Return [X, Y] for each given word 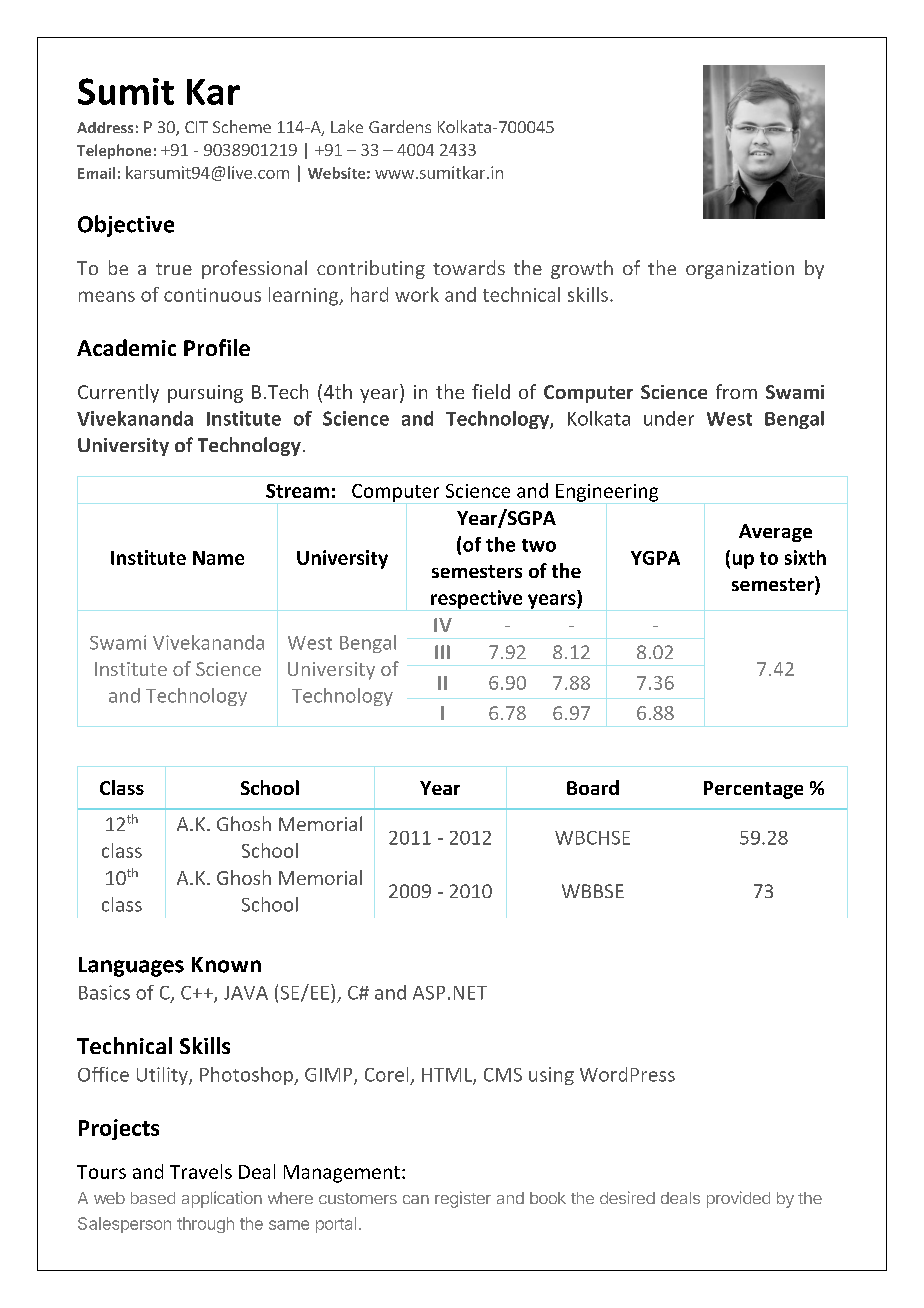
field [491, 391]
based [153, 1198]
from [736, 391]
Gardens [400, 126]
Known [226, 965]
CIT [196, 127]
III [442, 652]
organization [740, 270]
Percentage [753, 790]
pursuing [205, 394]
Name [218, 558]
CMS [503, 1075]
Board [593, 787]
